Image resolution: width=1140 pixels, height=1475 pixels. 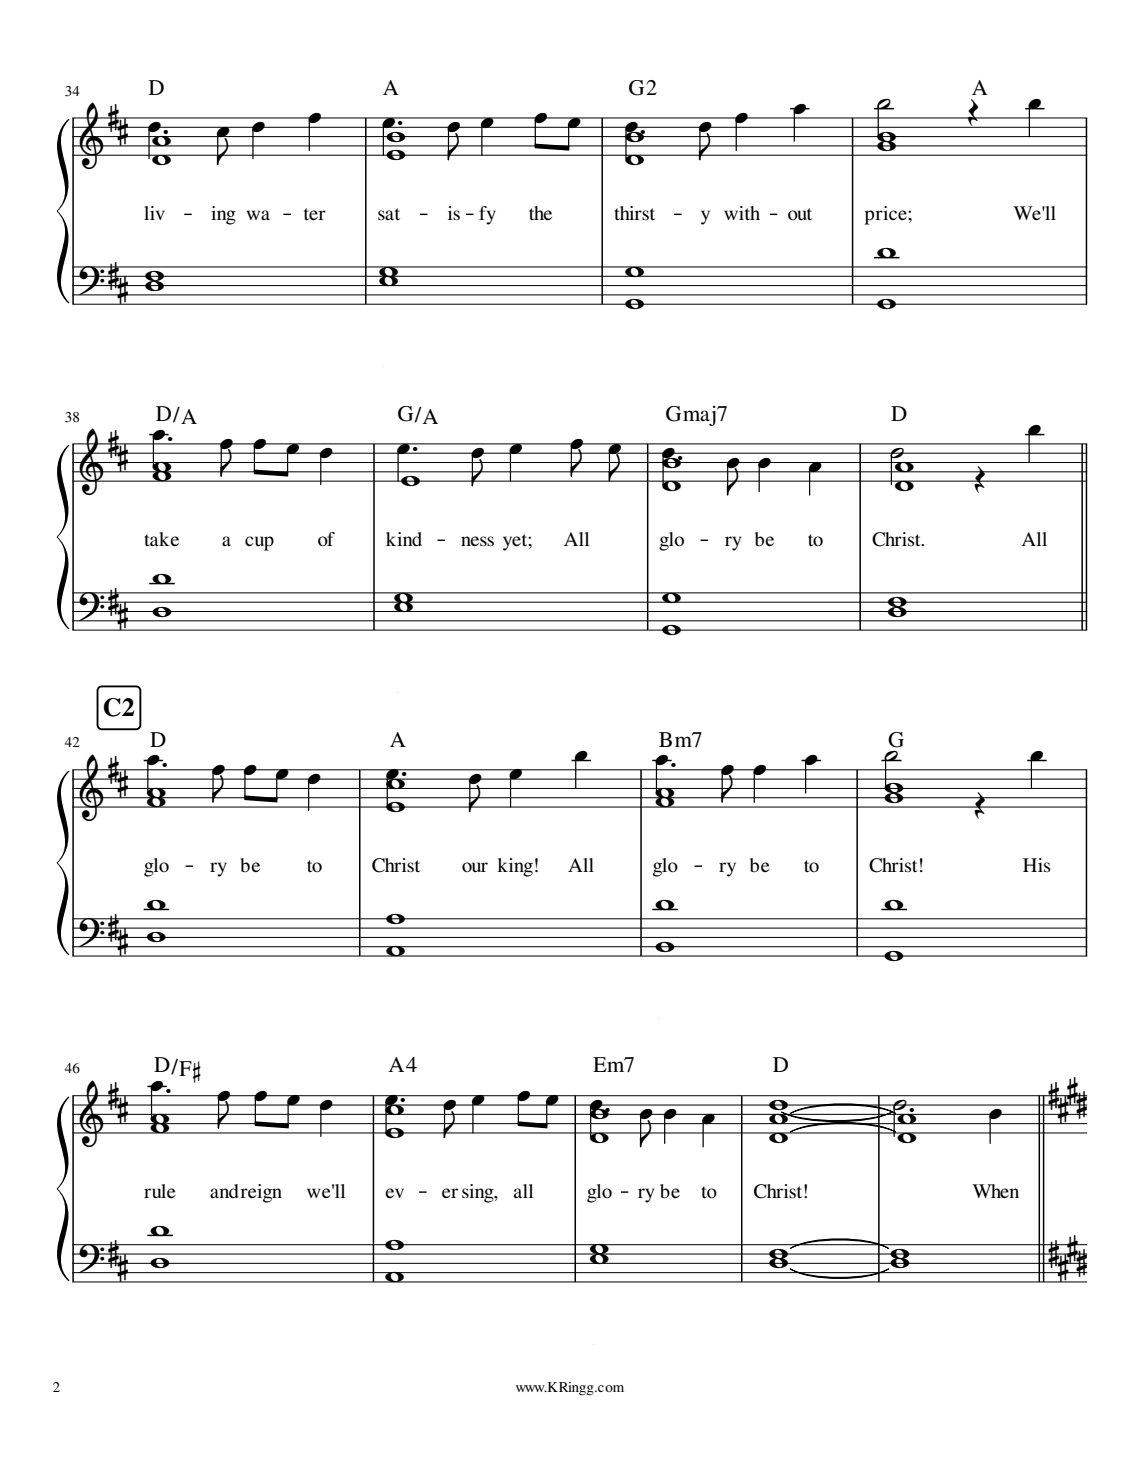 I want to click on out, so click(x=800, y=214).
